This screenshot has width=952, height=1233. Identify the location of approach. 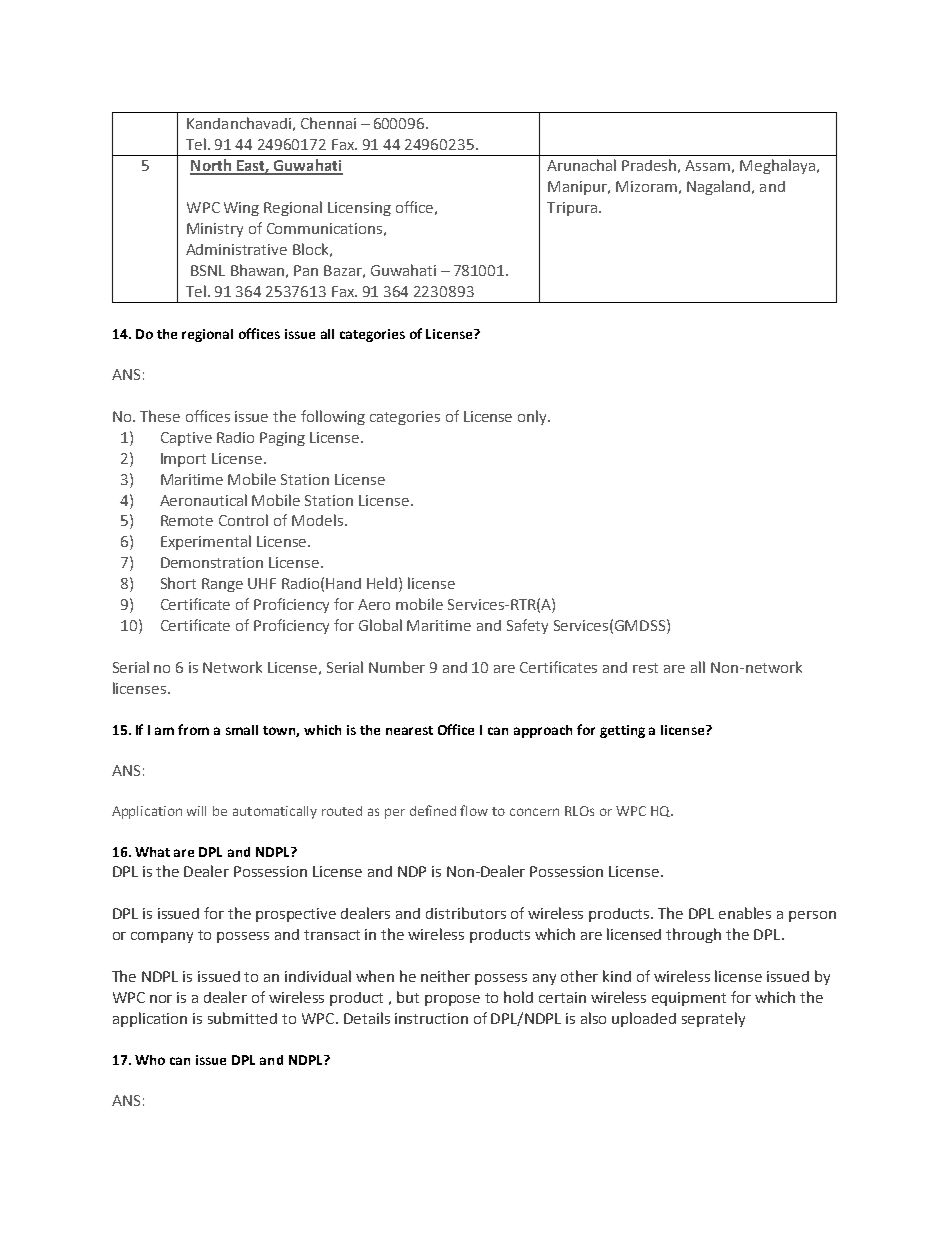
(543, 731).
